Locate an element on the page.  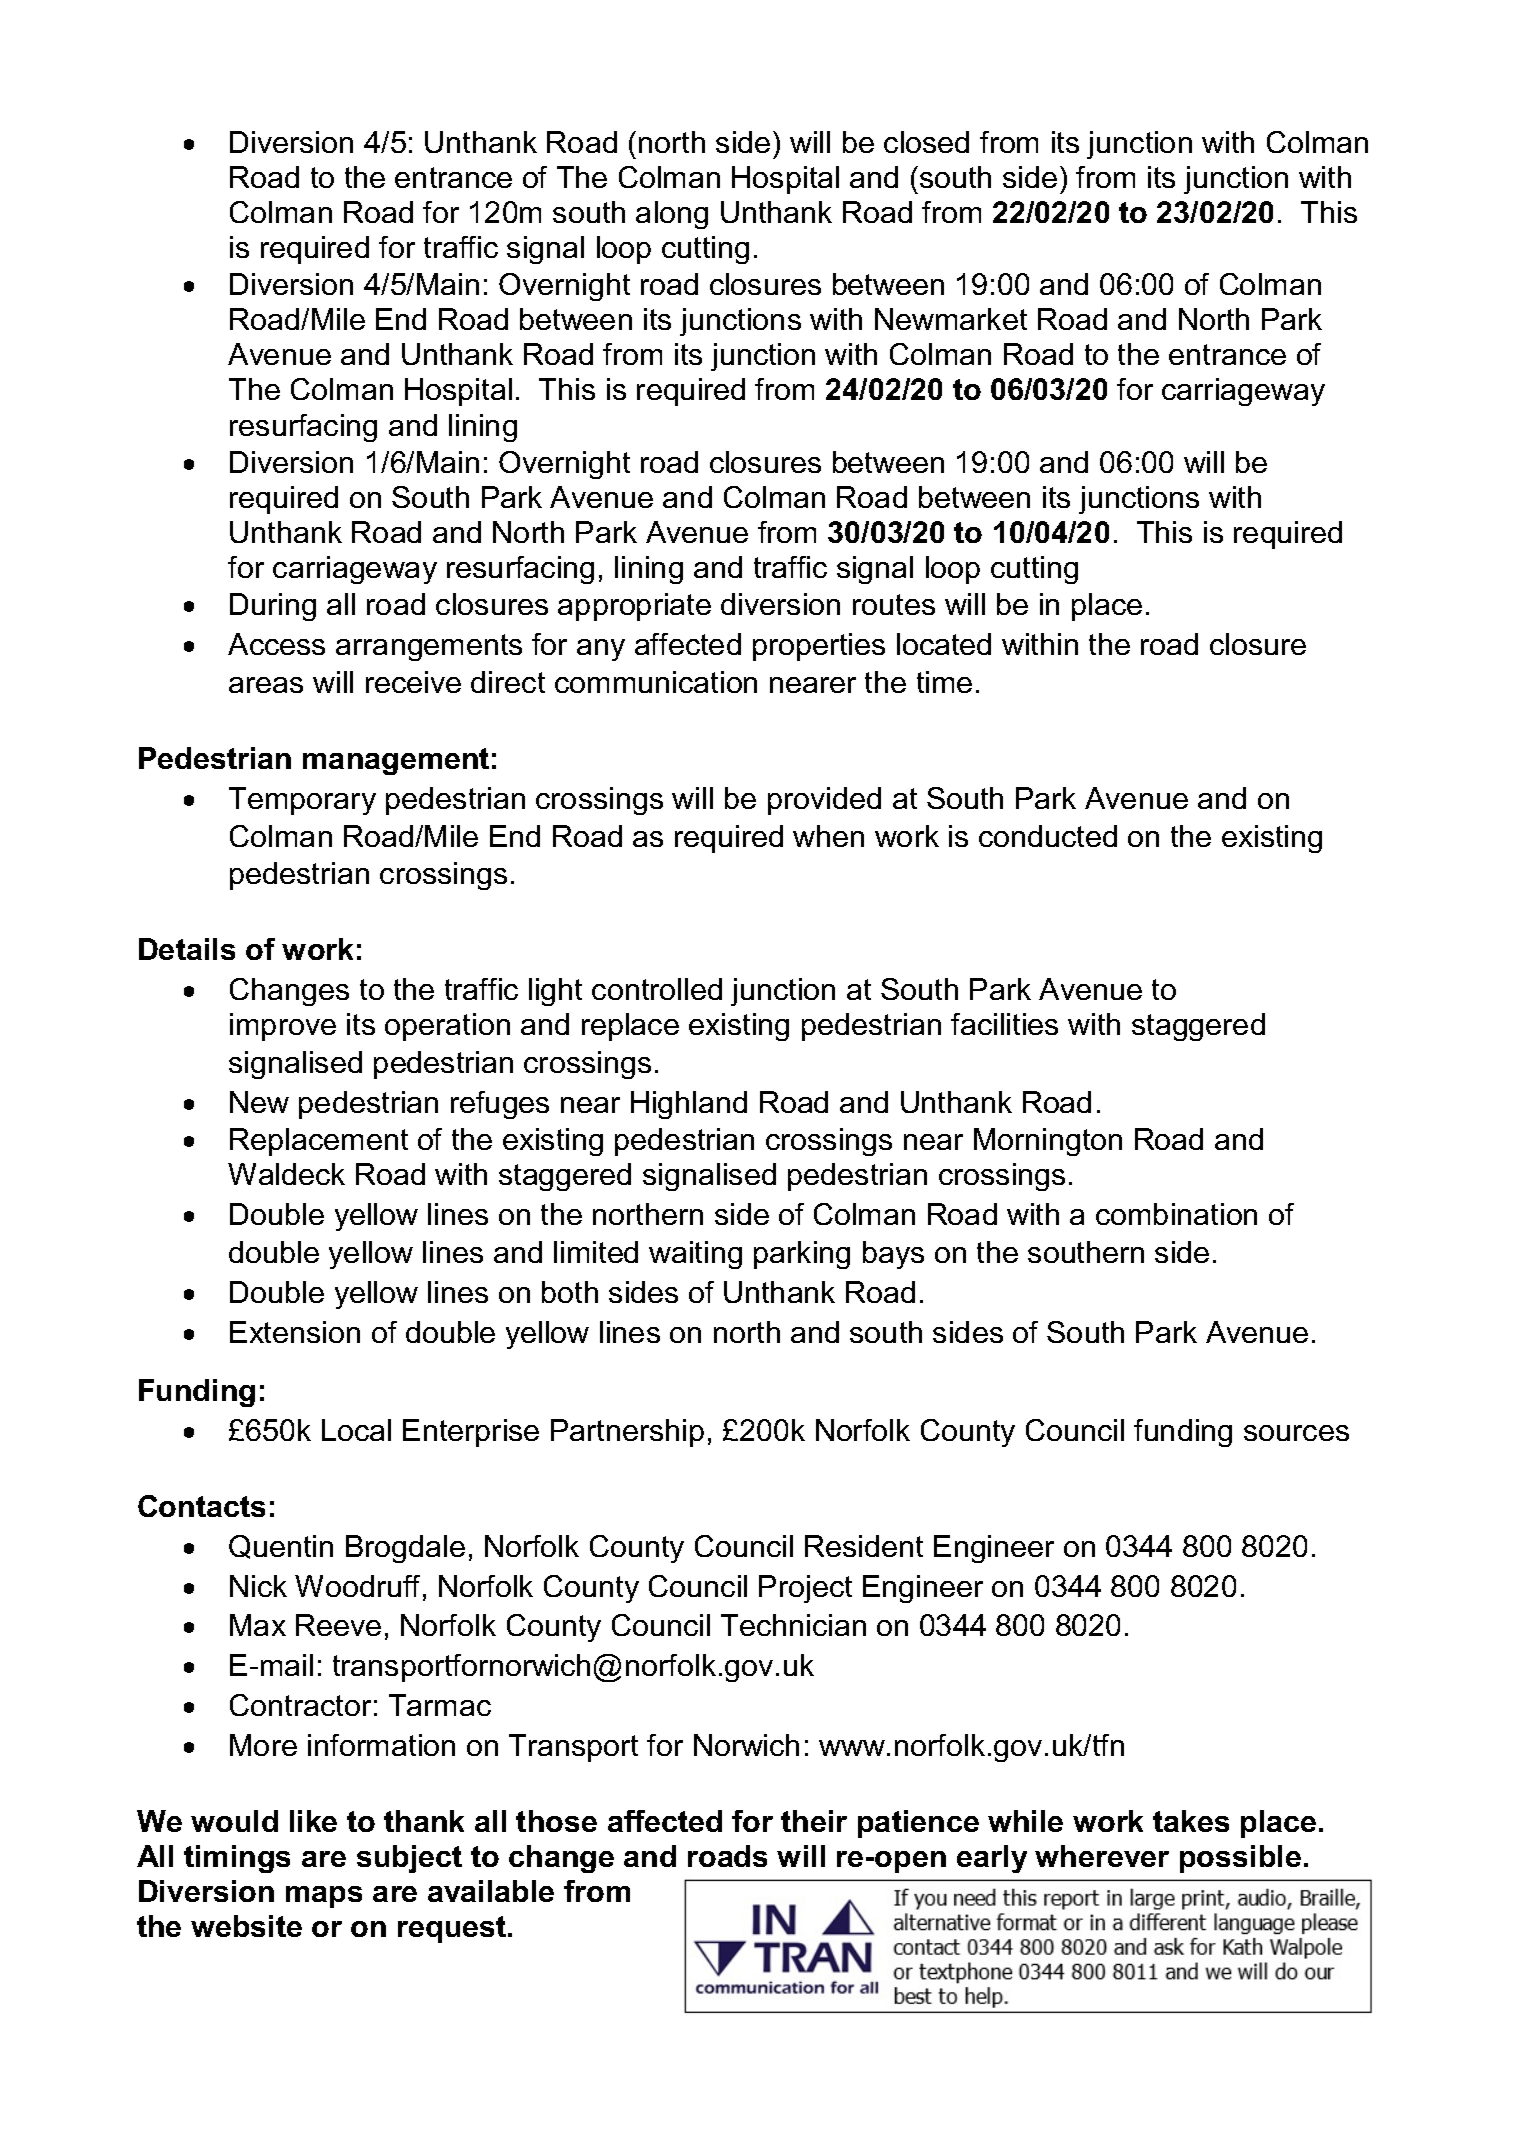
wherever is located at coordinates (1102, 1856).
